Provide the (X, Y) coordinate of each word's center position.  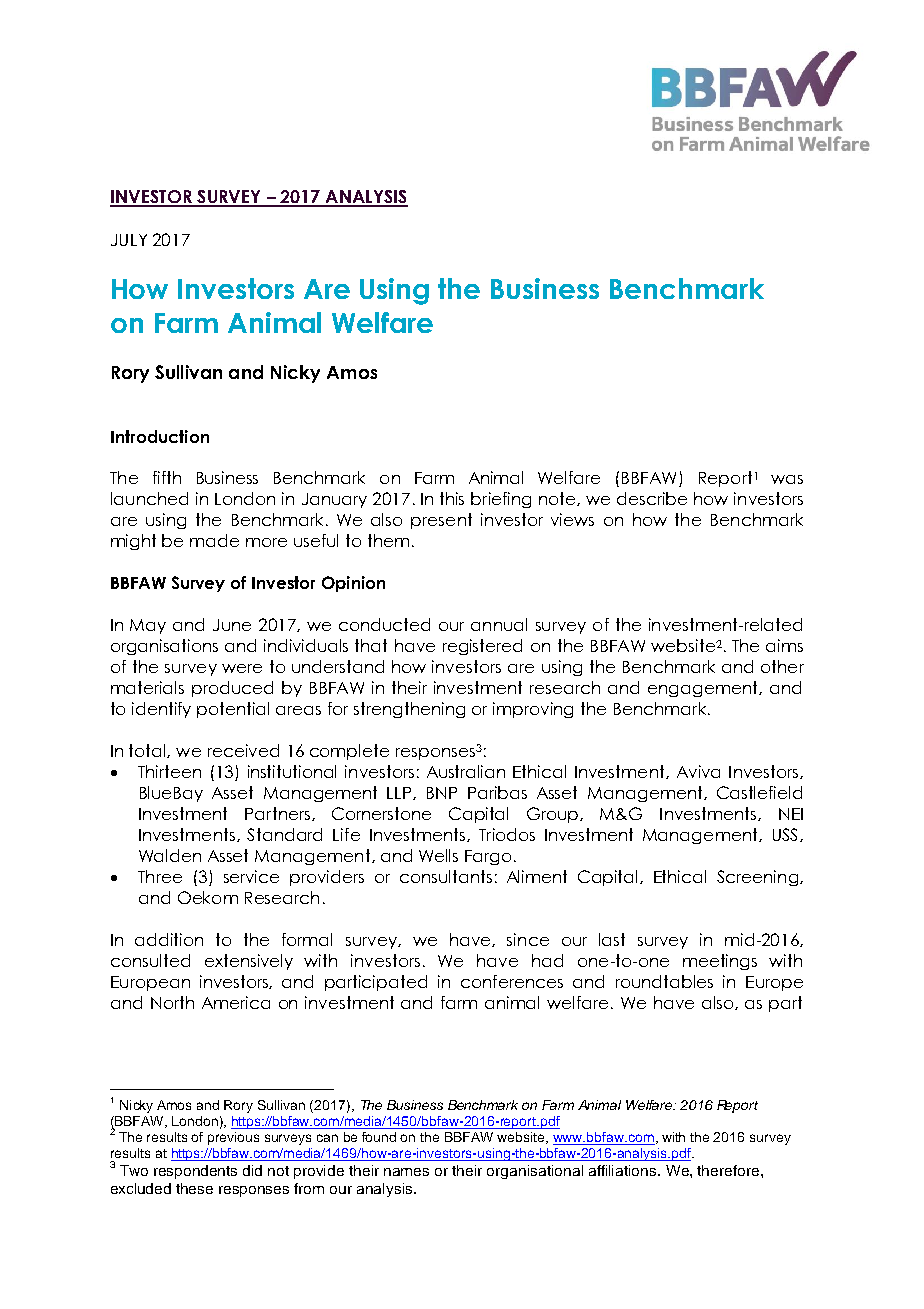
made (214, 540)
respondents (195, 1172)
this (452, 498)
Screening (759, 878)
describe (652, 498)
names (406, 1172)
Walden (170, 855)
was (787, 479)
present (441, 521)
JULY (129, 240)
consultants (446, 876)
